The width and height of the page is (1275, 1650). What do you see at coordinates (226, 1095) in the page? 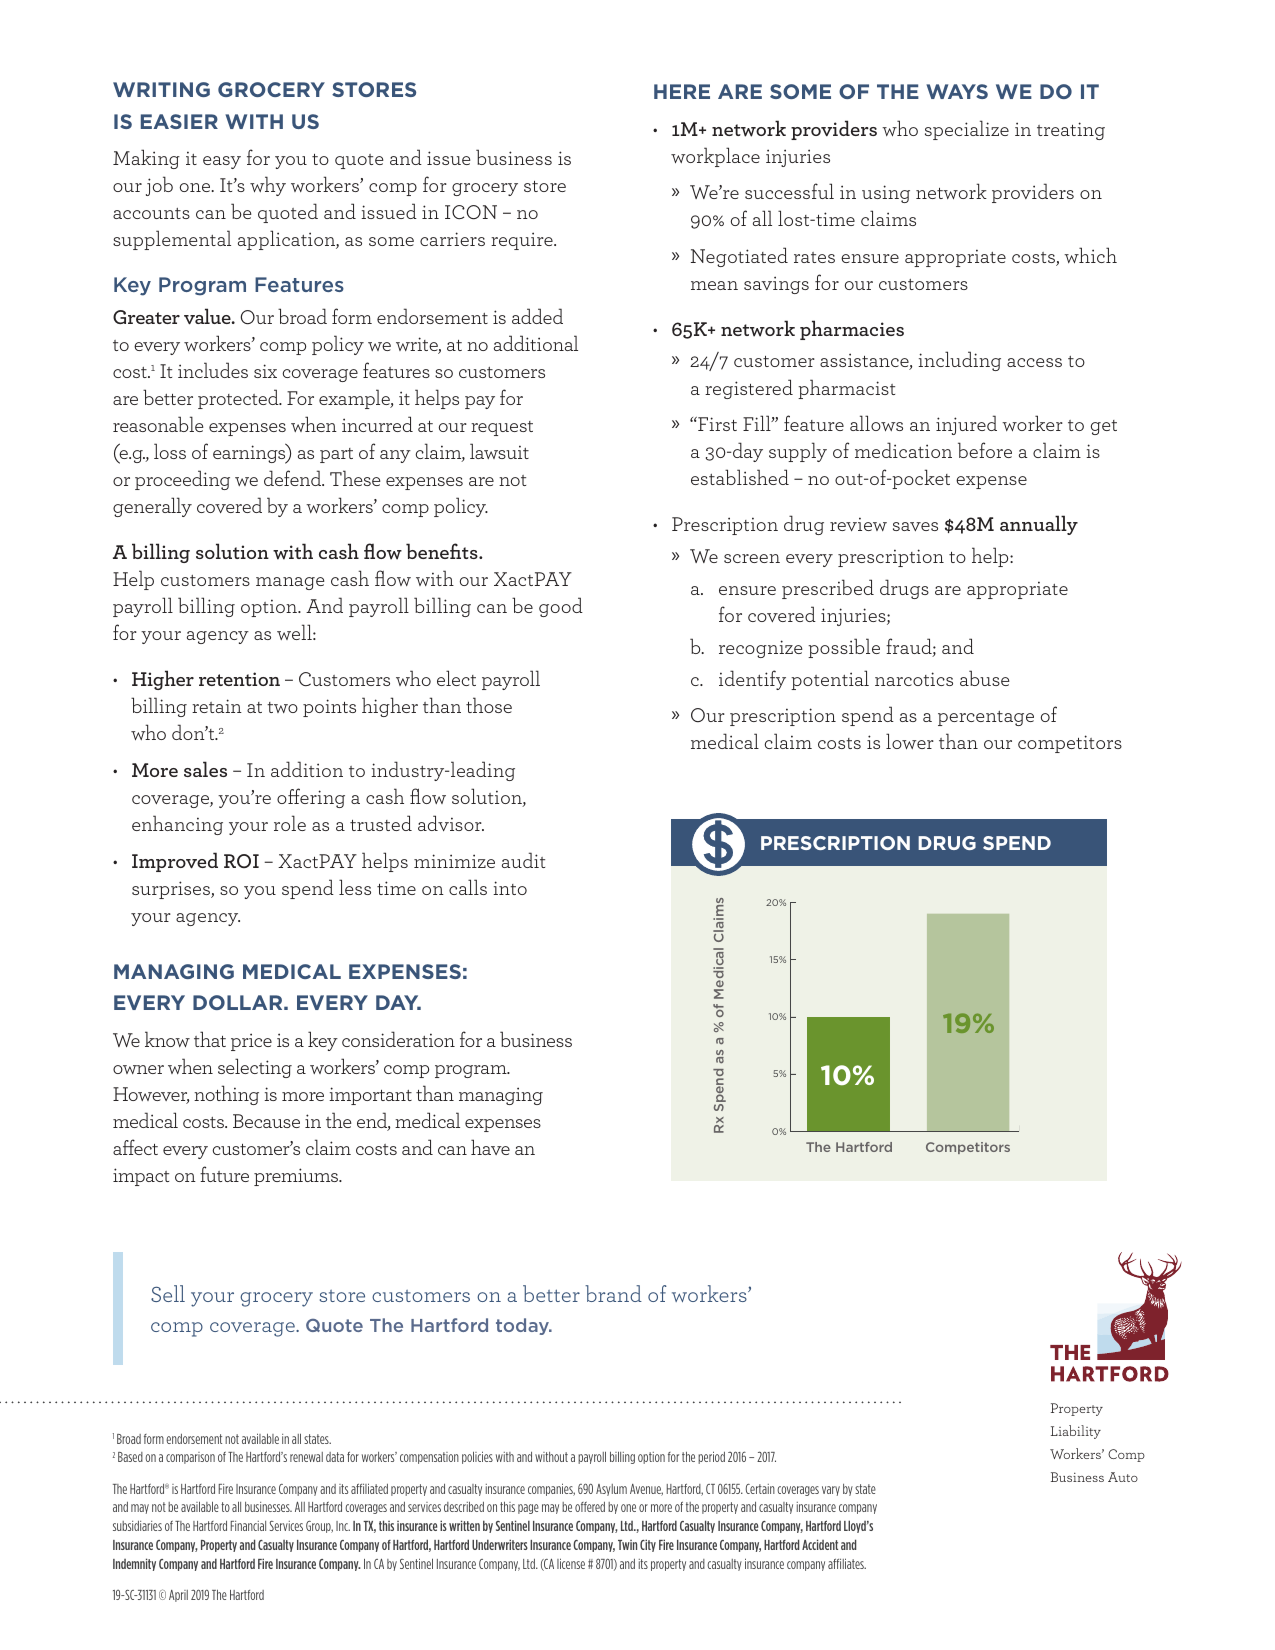
I see `nothing` at bounding box center [226, 1095].
